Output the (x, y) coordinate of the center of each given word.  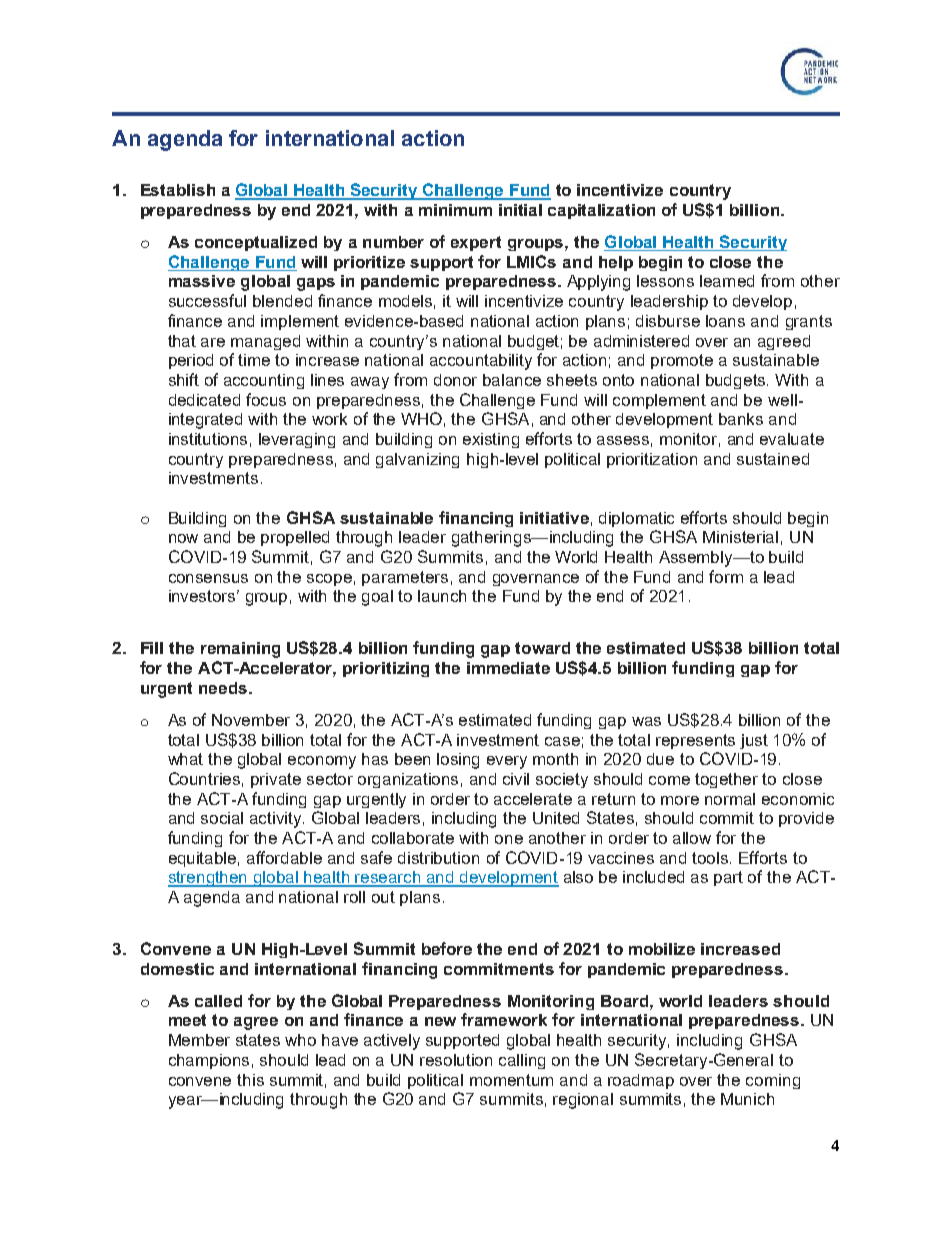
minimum (455, 210)
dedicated (204, 400)
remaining (240, 650)
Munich (747, 1099)
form (726, 576)
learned (727, 281)
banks (741, 419)
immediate (508, 668)
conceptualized (256, 243)
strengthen (209, 879)
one (509, 839)
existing (491, 440)
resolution (456, 1060)
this (250, 1080)
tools (711, 858)
